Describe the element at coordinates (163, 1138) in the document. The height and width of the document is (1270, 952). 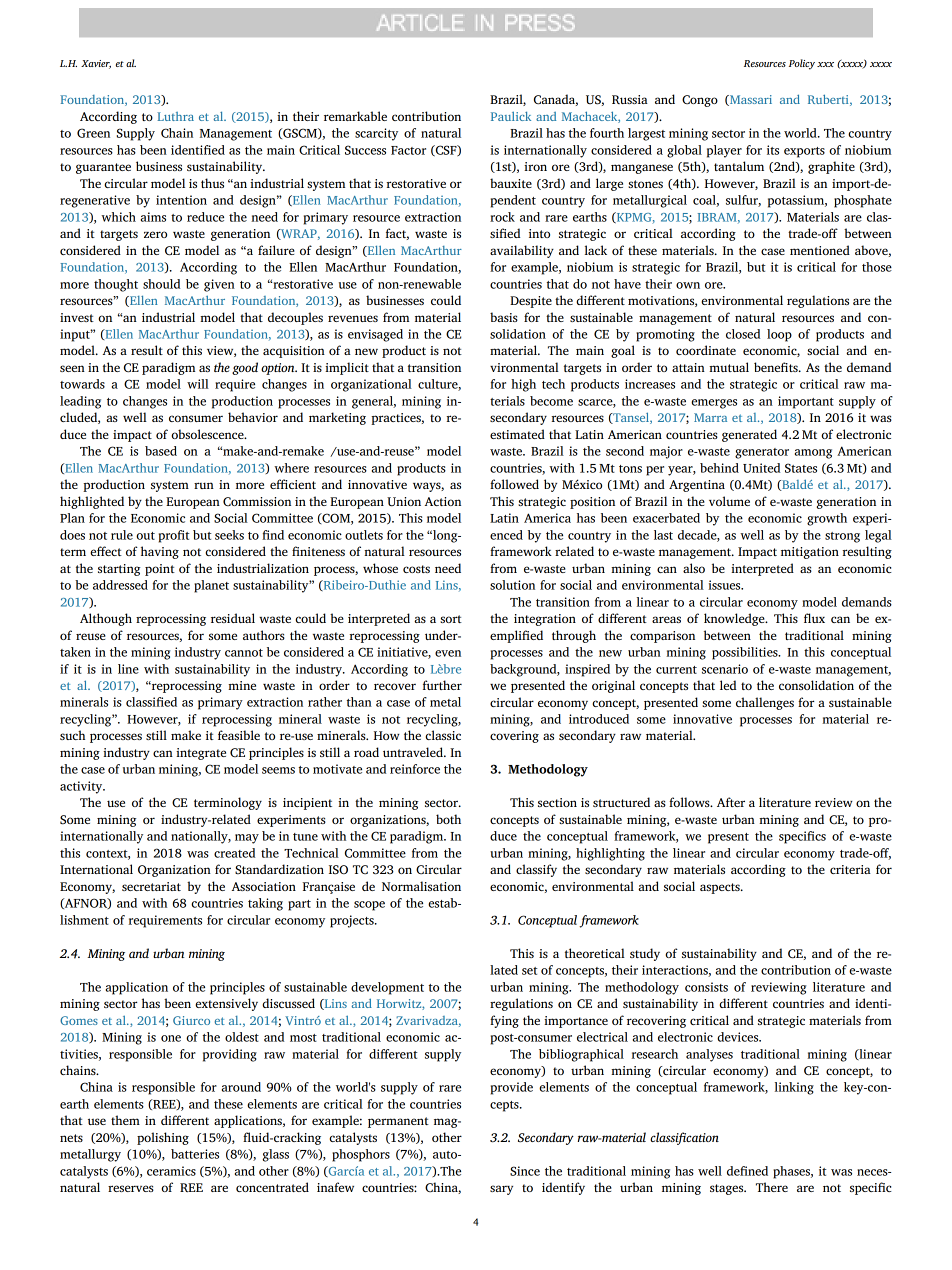
I see `polishing` at that location.
